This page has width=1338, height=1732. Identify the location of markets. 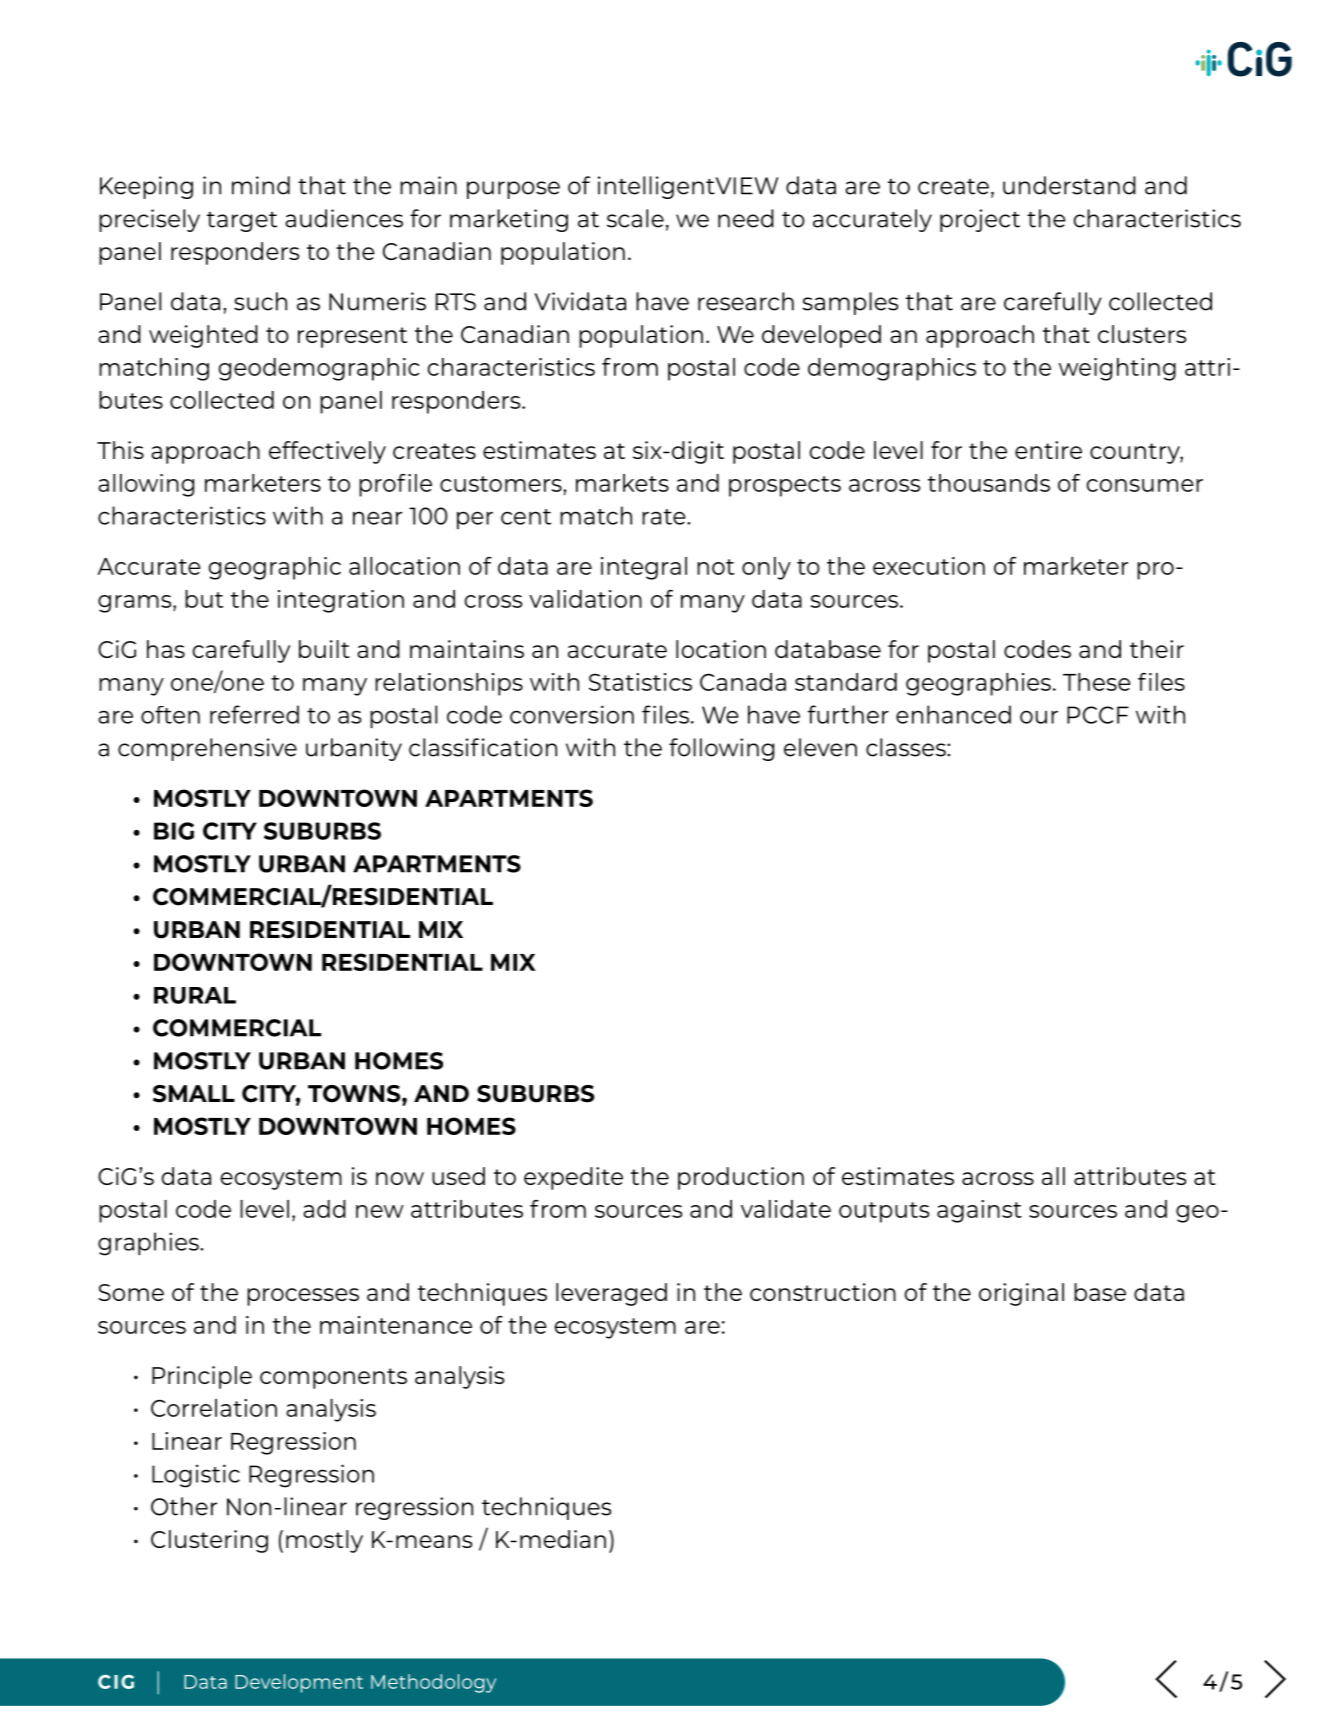
(622, 483).
